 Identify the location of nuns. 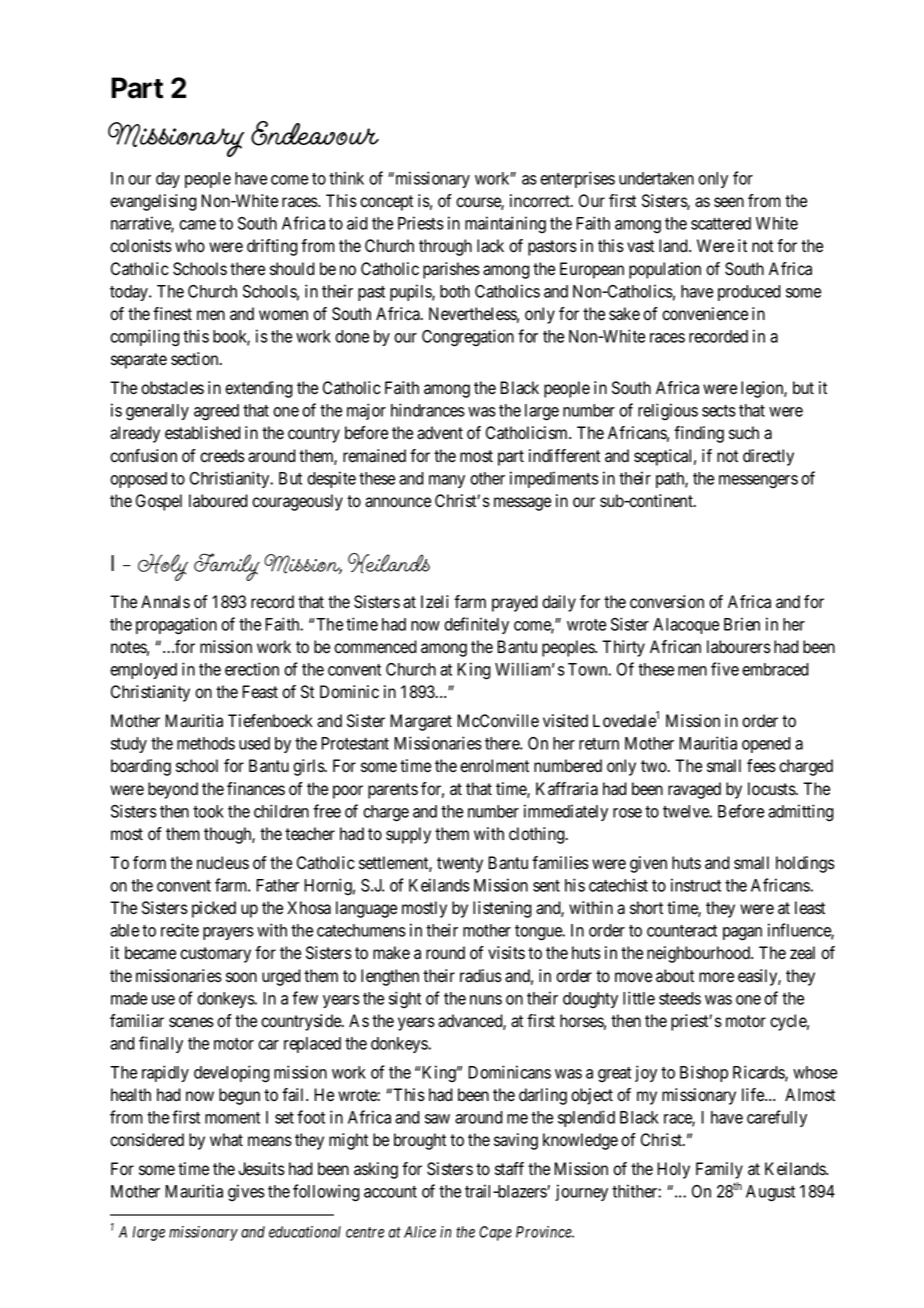
(486, 1000).
